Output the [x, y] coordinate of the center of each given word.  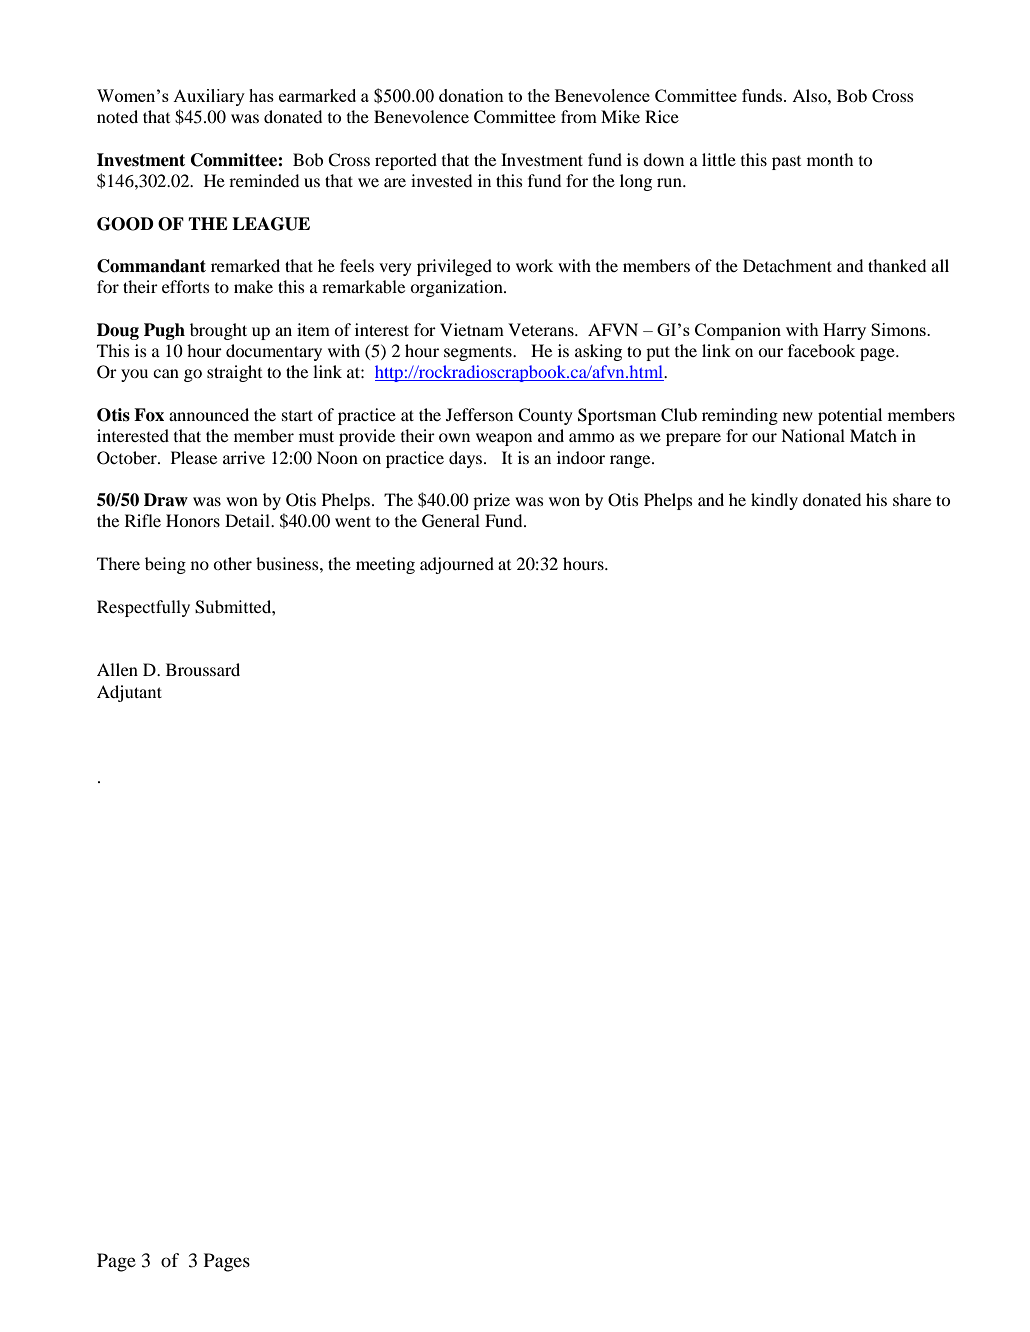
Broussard [203, 669]
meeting [385, 565]
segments [479, 353]
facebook [821, 350]
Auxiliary [209, 97]
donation [471, 95]
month [830, 159]
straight [234, 373]
